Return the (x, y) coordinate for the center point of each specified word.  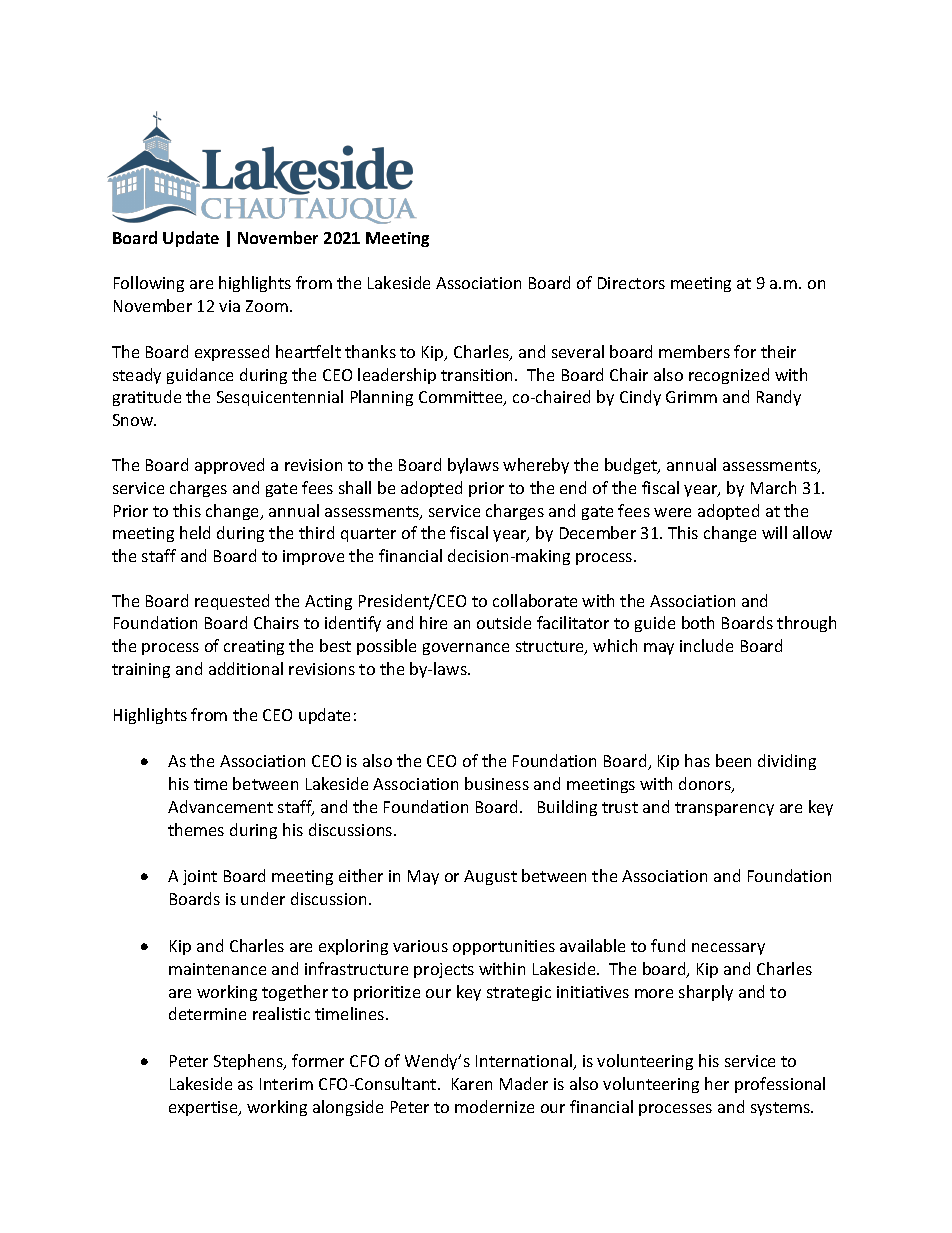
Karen (472, 1084)
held (195, 532)
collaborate (535, 600)
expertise (204, 1108)
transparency (724, 809)
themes (196, 829)
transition (478, 375)
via (229, 306)
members (694, 351)
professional (780, 1085)
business (497, 783)
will (774, 532)
